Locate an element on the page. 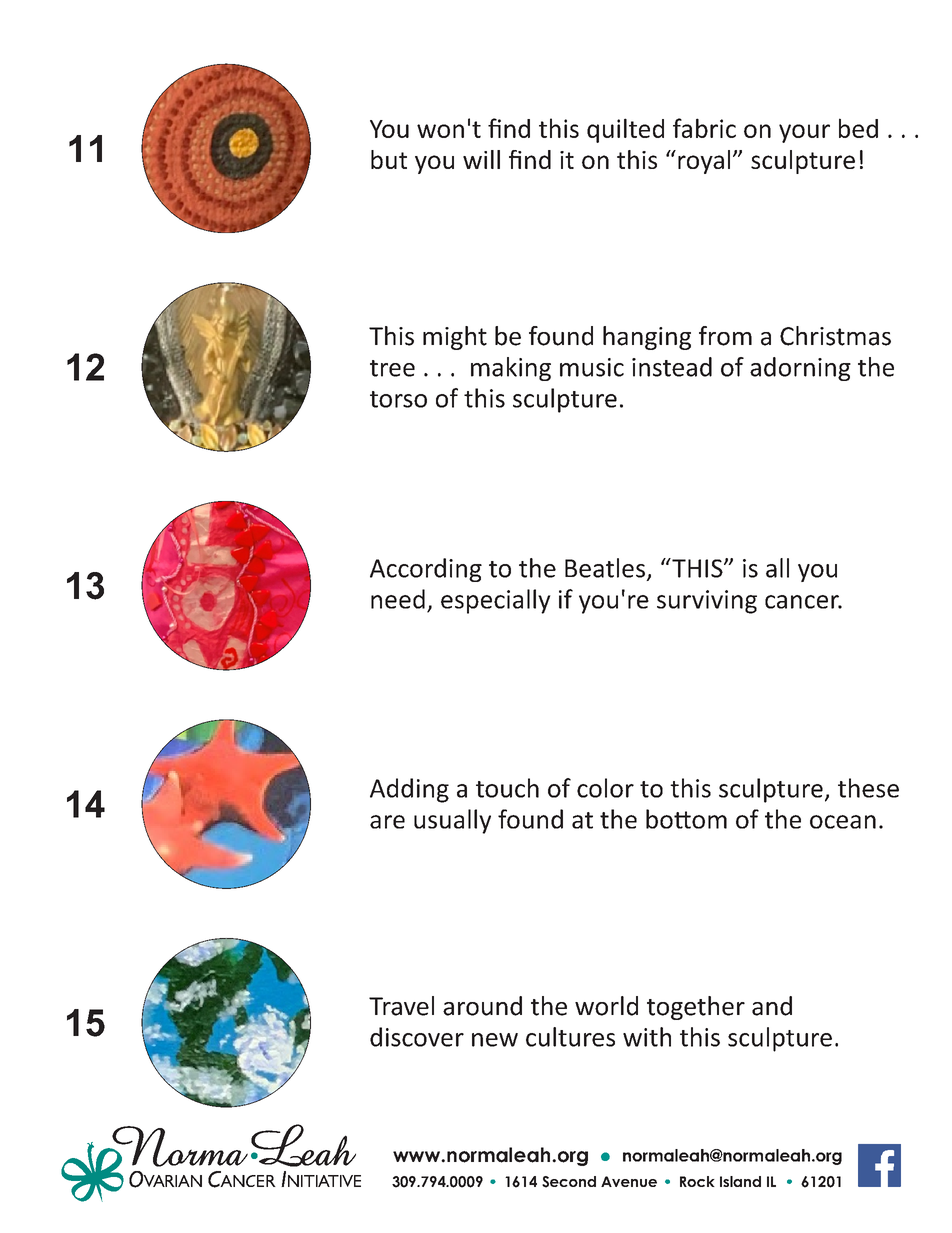 The width and height of the page is (952, 1233). will is located at coordinates (481, 159).
